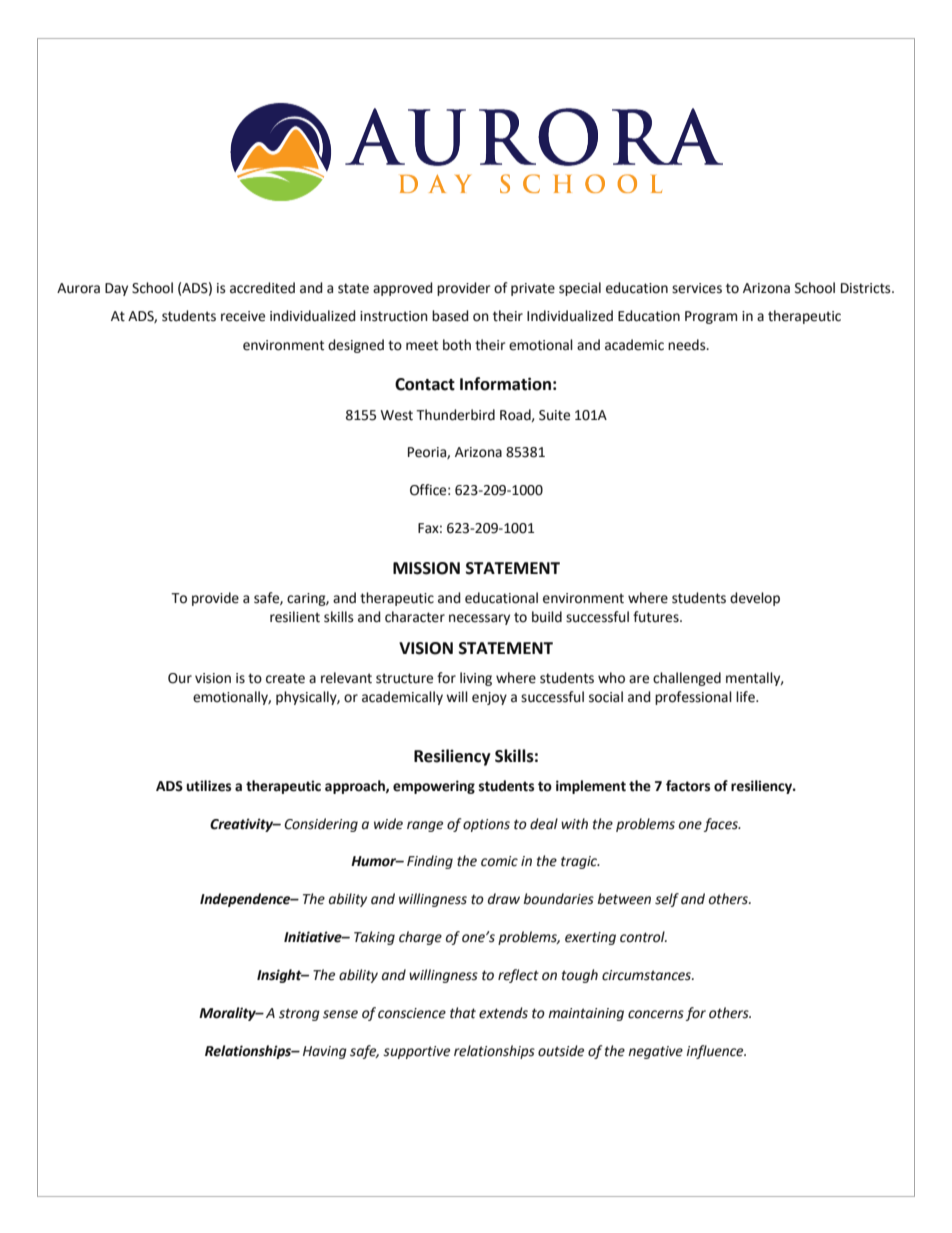  What do you see at coordinates (426, 568) in the document?
I see `MISSION` at bounding box center [426, 568].
